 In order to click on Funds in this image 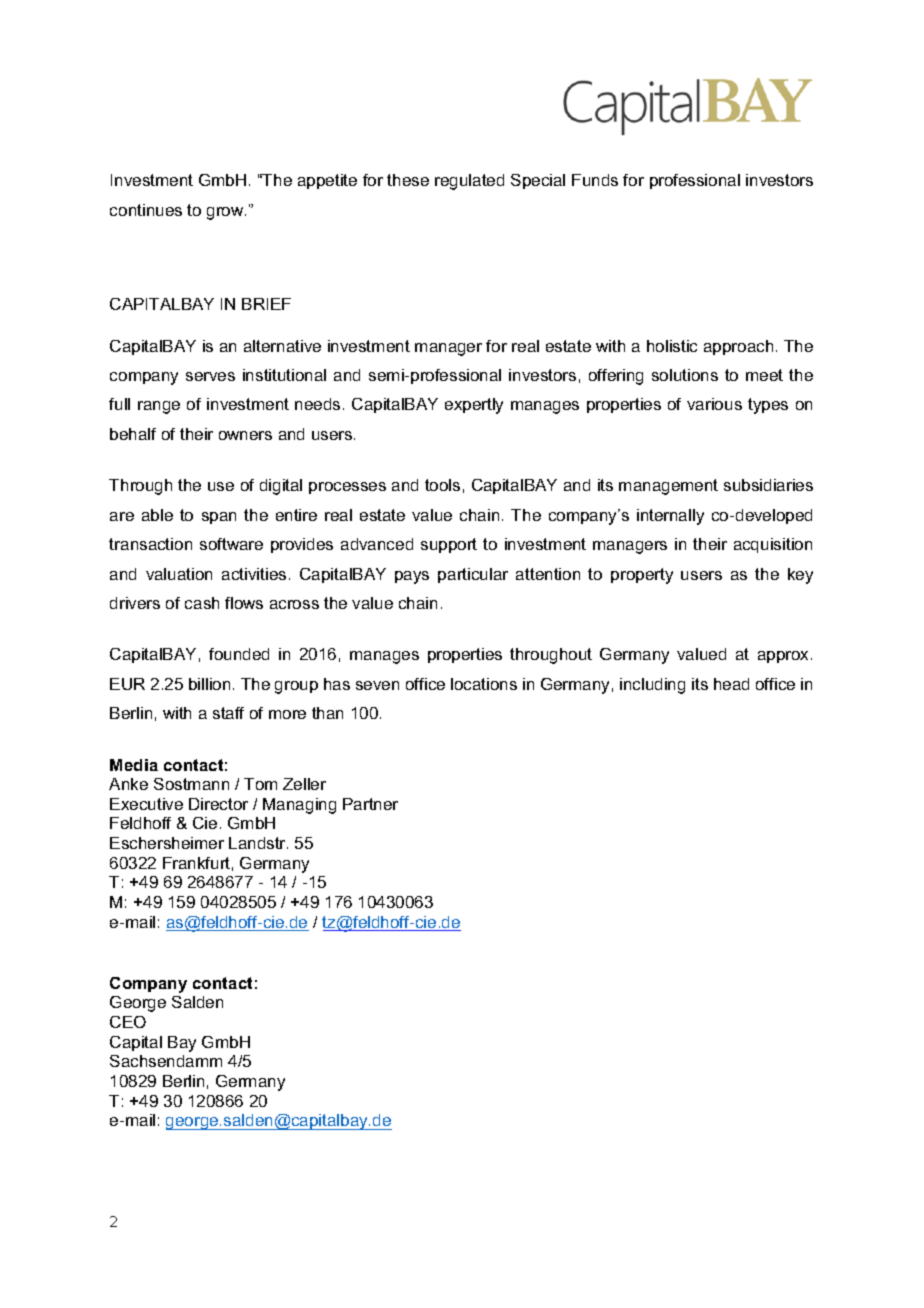, I will do `click(595, 180)`.
